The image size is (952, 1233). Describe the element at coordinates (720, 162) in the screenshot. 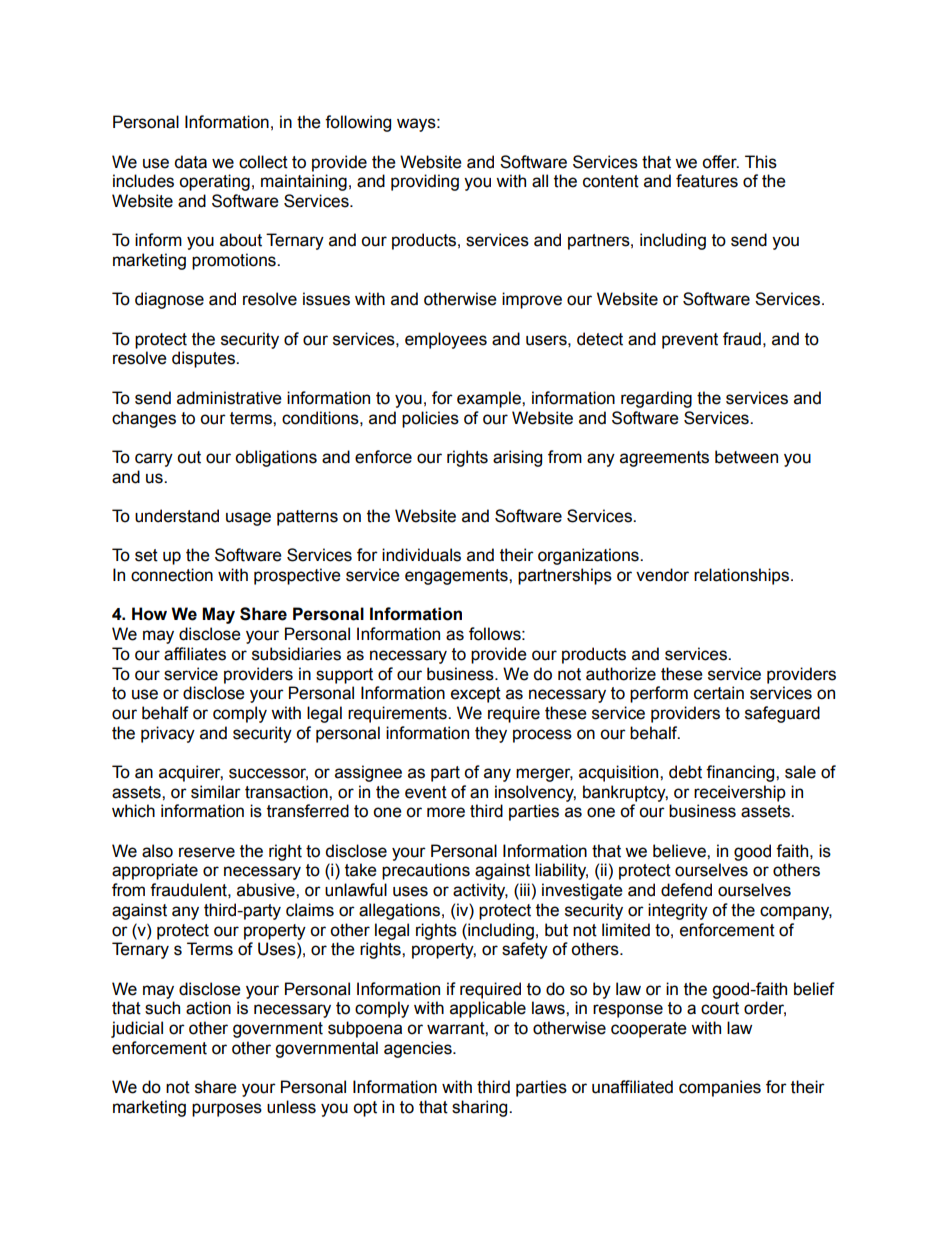

I see `offer` at that location.
